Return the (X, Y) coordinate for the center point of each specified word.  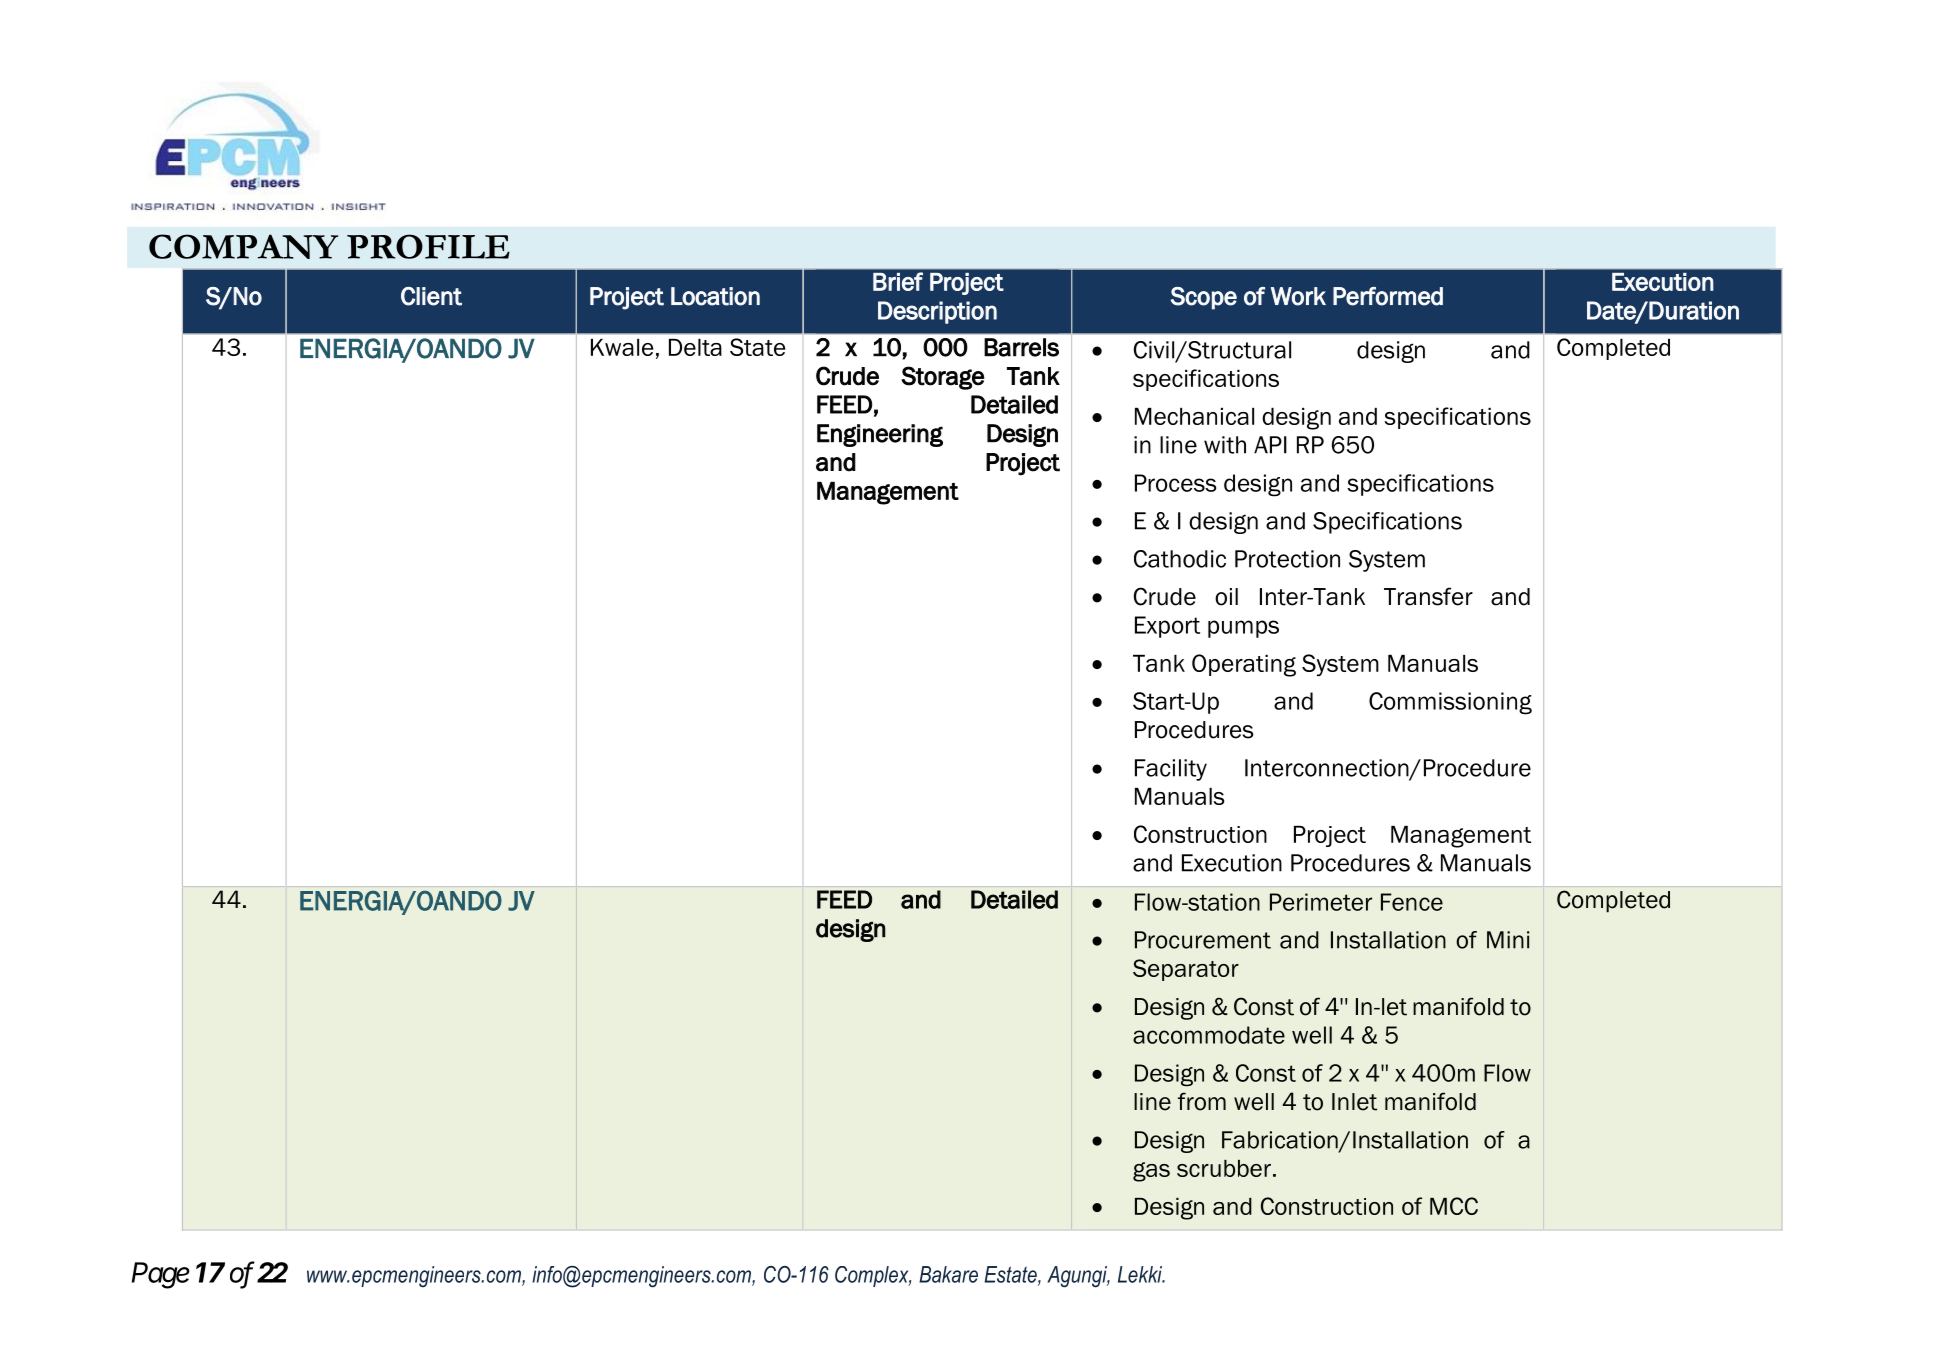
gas (1151, 1172)
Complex (873, 1276)
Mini (1508, 940)
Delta (695, 347)
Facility (1171, 770)
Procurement (1203, 940)
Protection (1287, 559)
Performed (1388, 296)
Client (431, 296)
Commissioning (1450, 703)
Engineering (880, 435)
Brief (898, 281)
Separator (1186, 970)
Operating (1244, 665)
